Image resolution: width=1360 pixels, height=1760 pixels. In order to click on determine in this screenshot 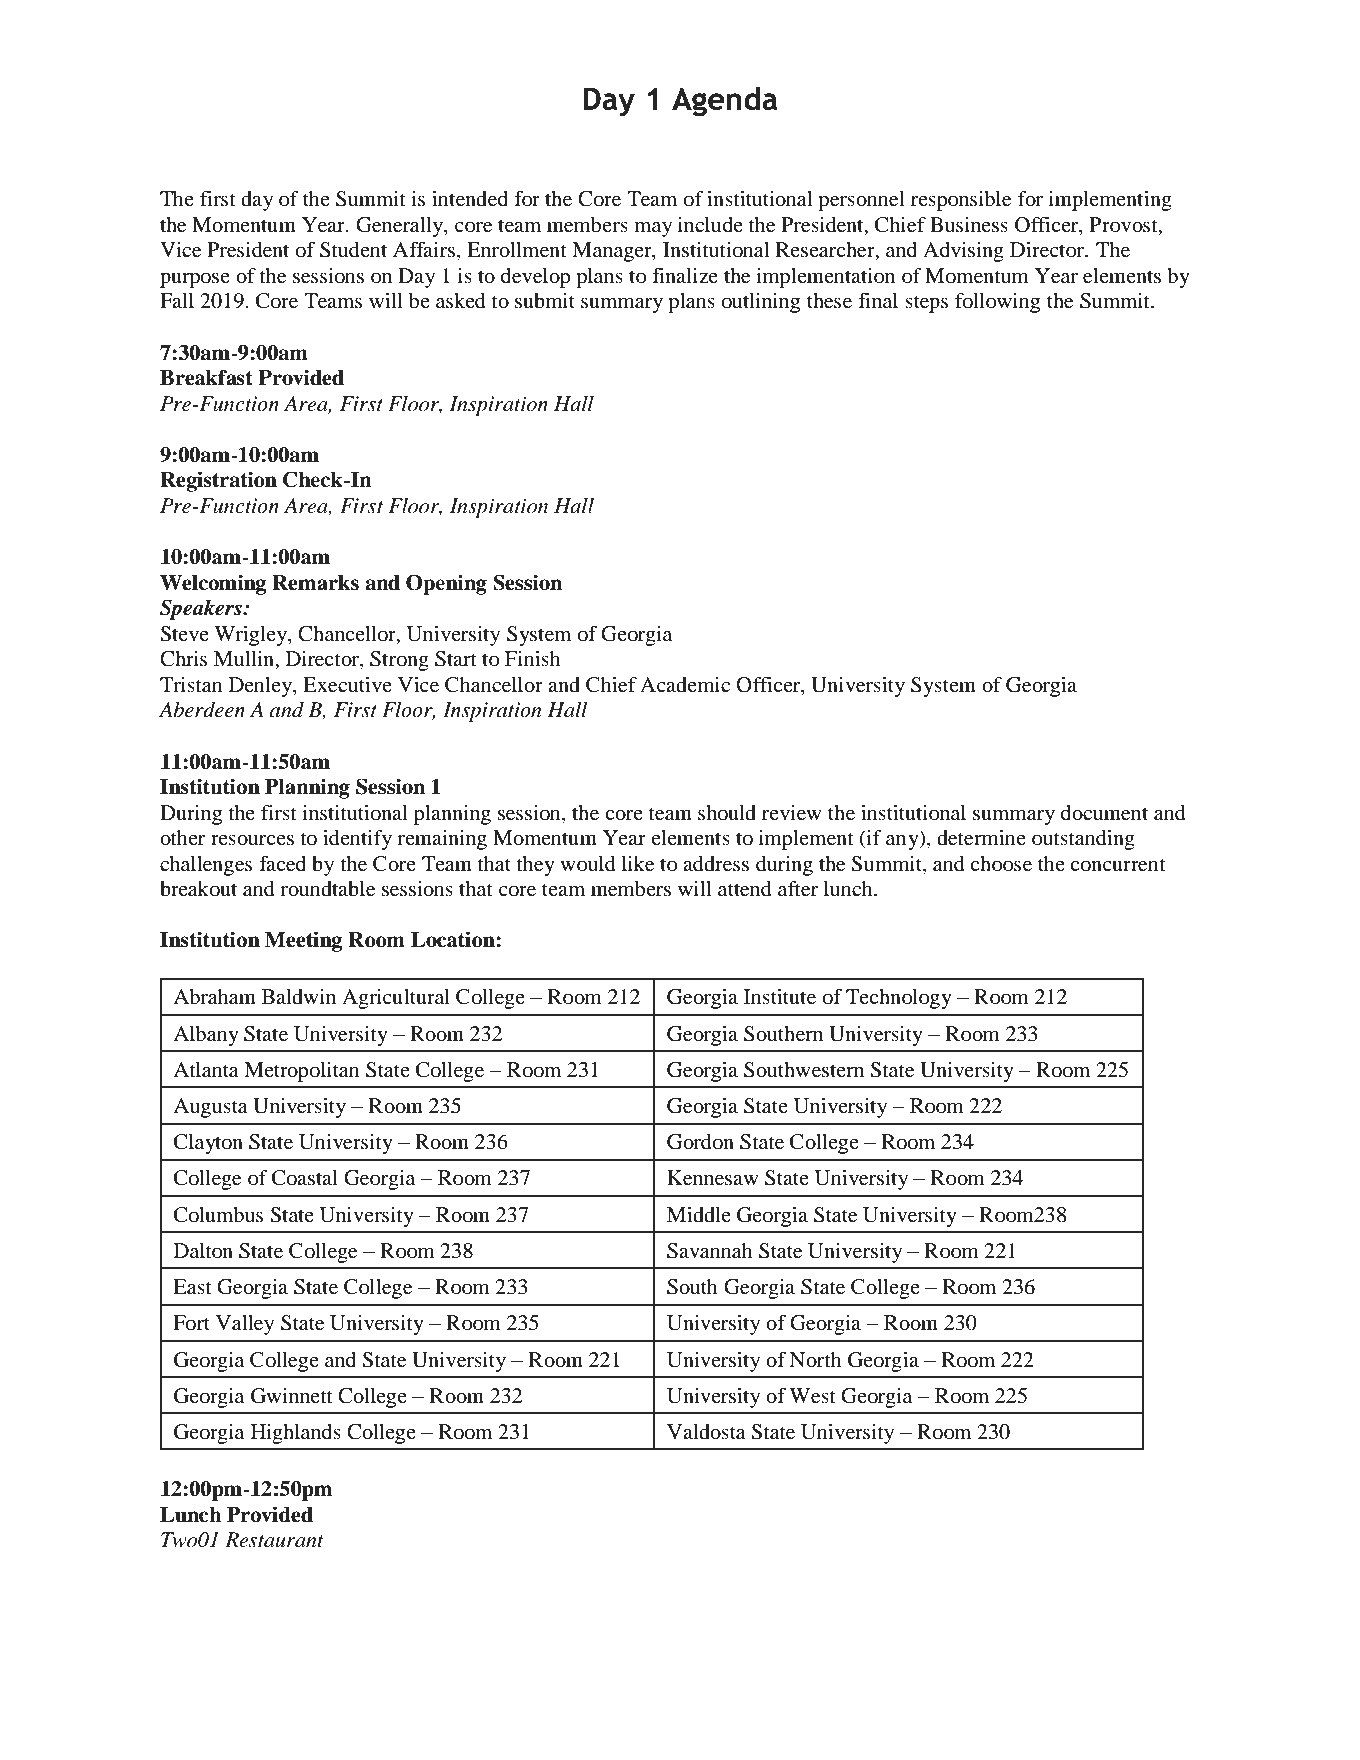, I will do `click(981, 838)`.
